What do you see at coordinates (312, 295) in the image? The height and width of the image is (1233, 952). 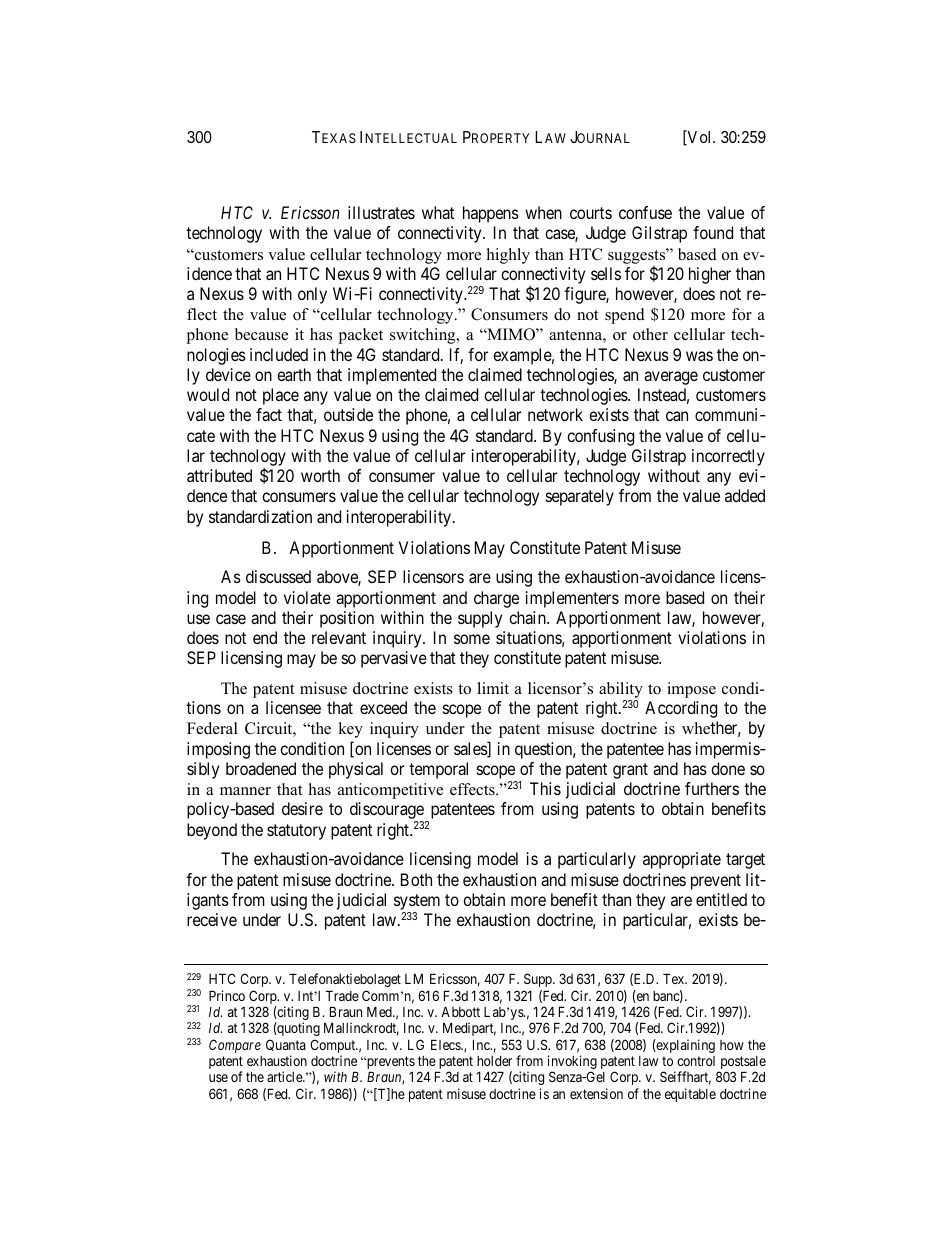 I see `only` at bounding box center [312, 295].
